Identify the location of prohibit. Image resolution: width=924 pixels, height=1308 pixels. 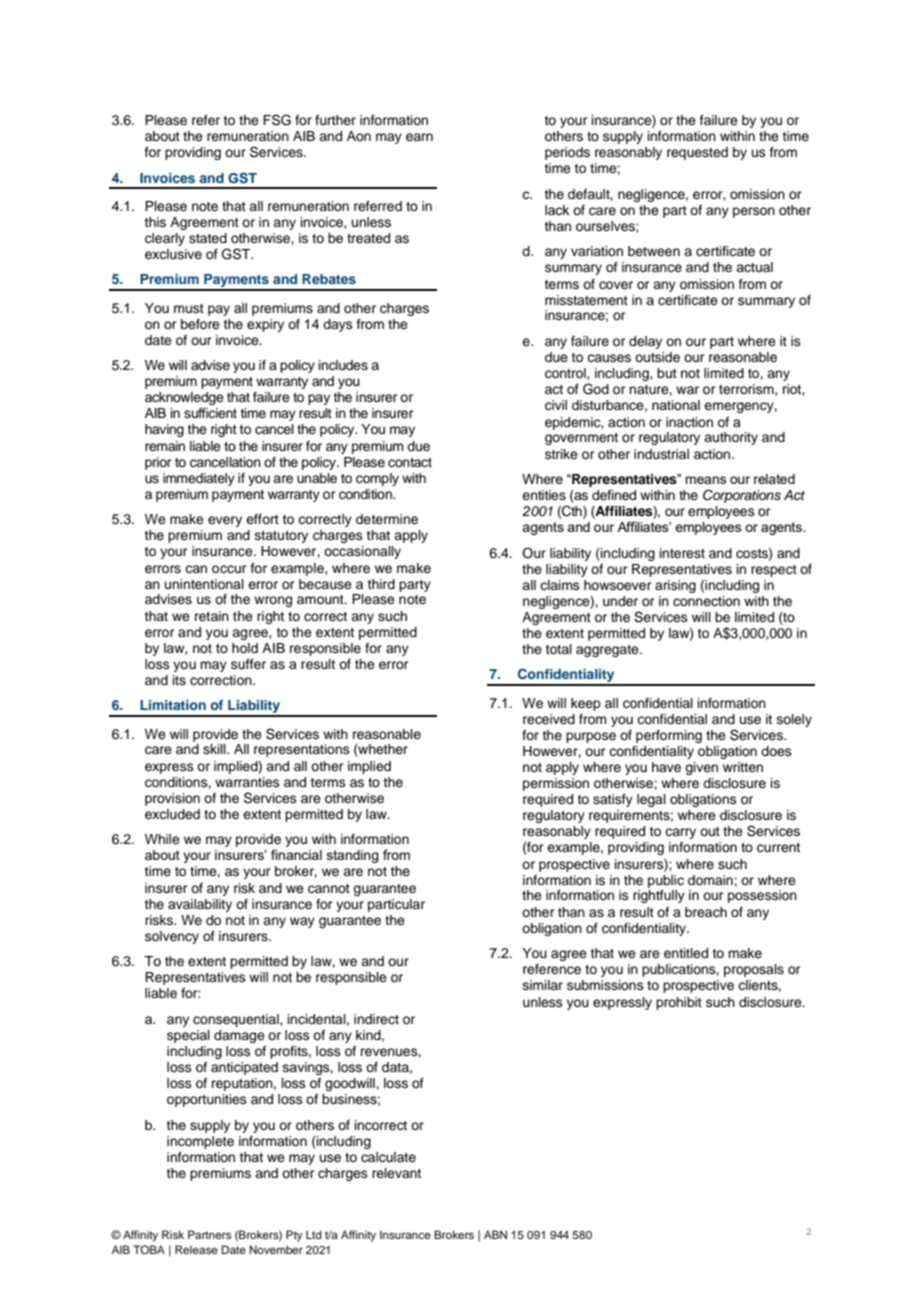
(679, 1003).
